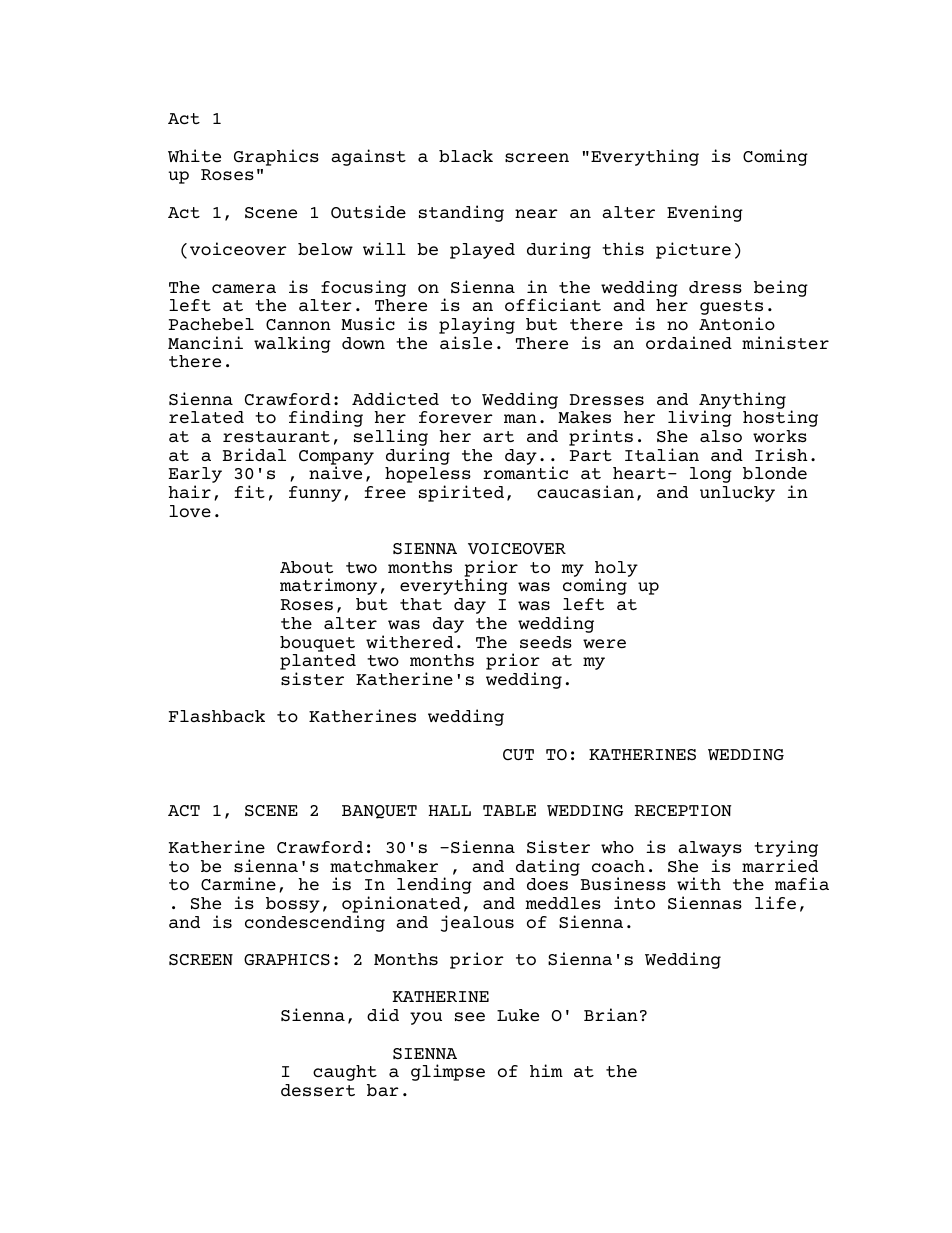 This screenshot has width=952, height=1233. I want to click on CUT, so click(518, 754).
